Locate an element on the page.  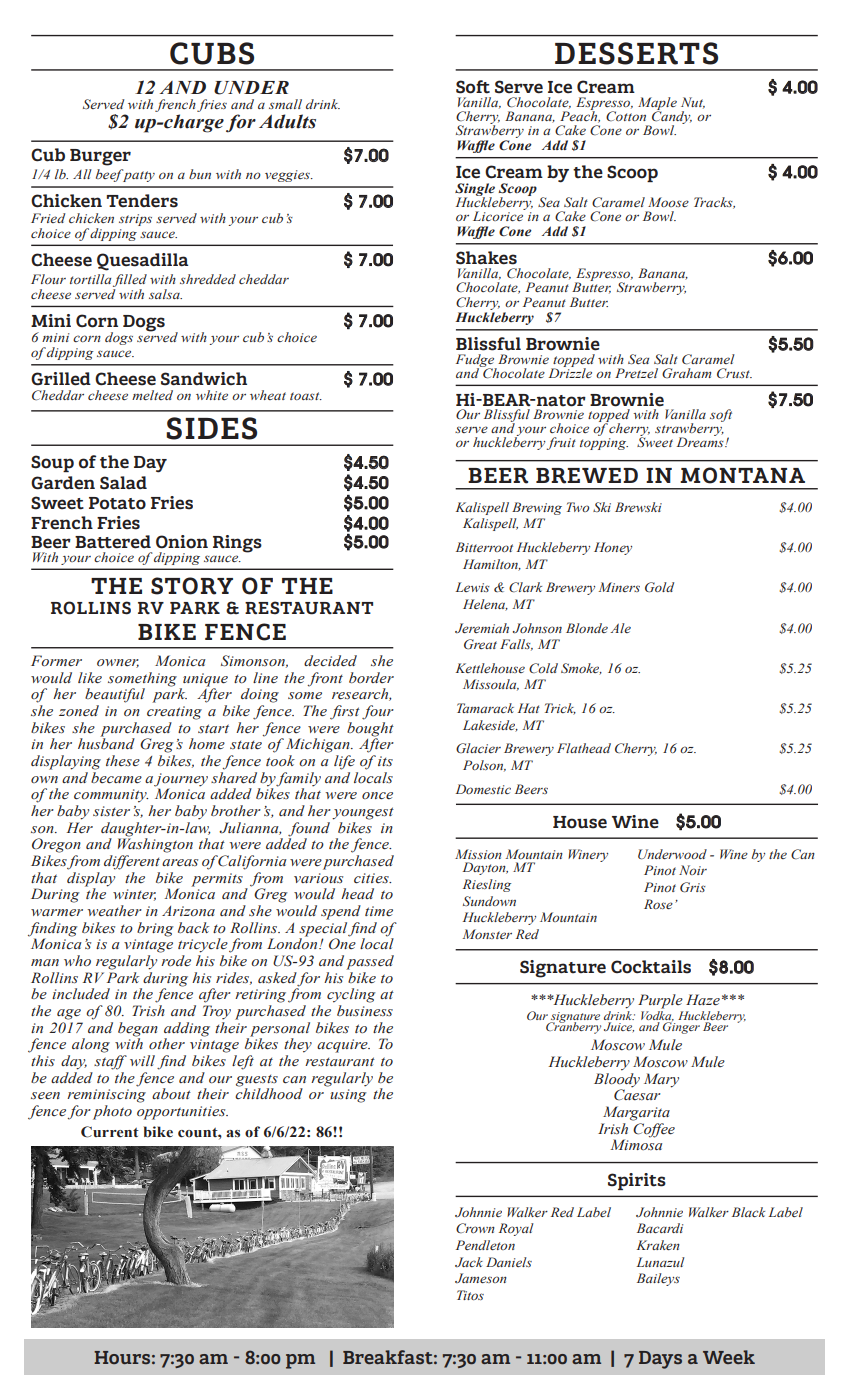
Current is located at coordinates (110, 1132).
